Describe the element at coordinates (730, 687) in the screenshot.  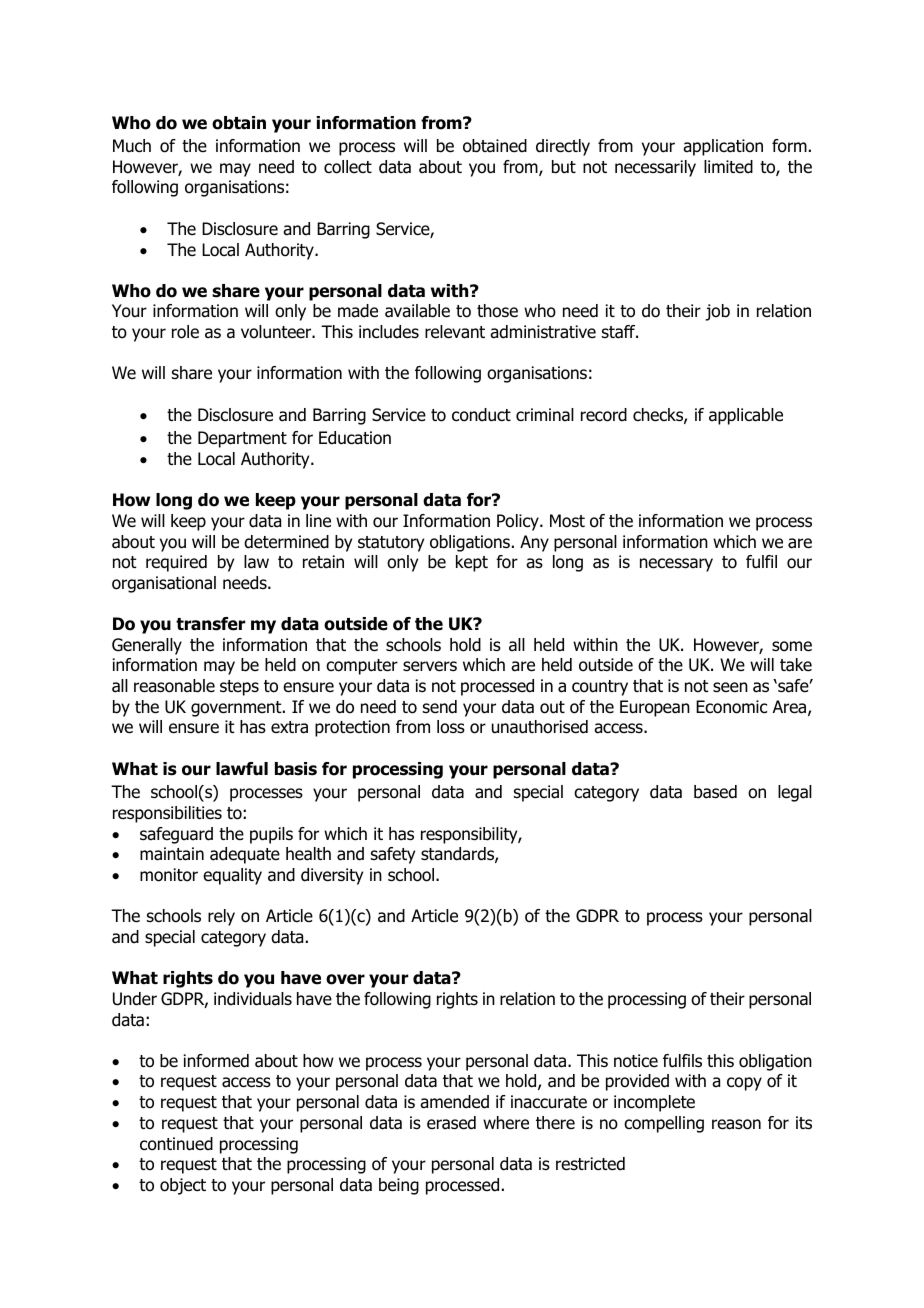
I see `seen` at that location.
